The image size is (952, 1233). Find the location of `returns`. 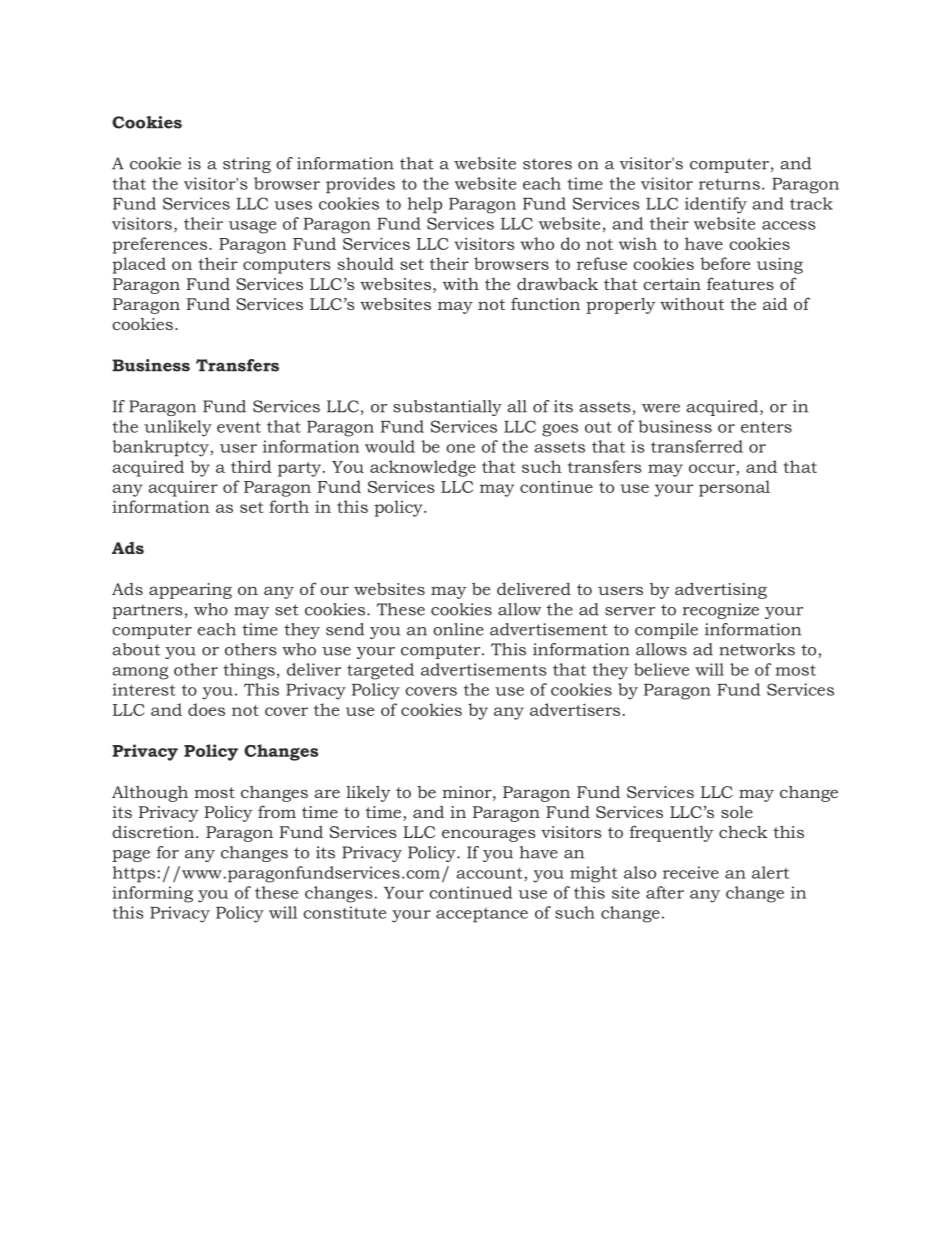

returns is located at coordinates (729, 184).
